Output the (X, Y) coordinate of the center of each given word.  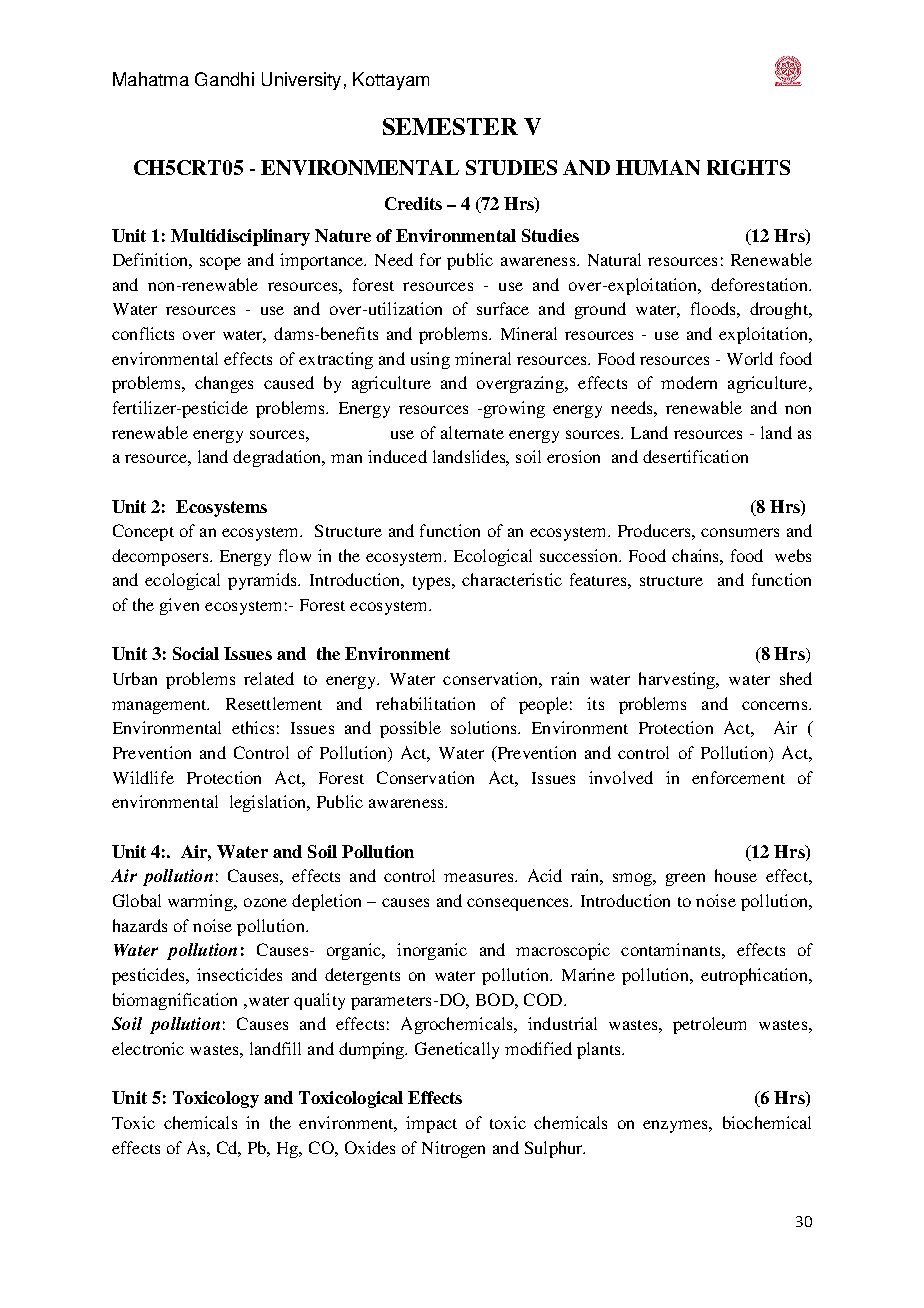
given (179, 606)
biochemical (767, 1122)
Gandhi (224, 79)
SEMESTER (450, 126)
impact (431, 1124)
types (433, 583)
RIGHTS (748, 167)
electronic (148, 1048)
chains (696, 555)
